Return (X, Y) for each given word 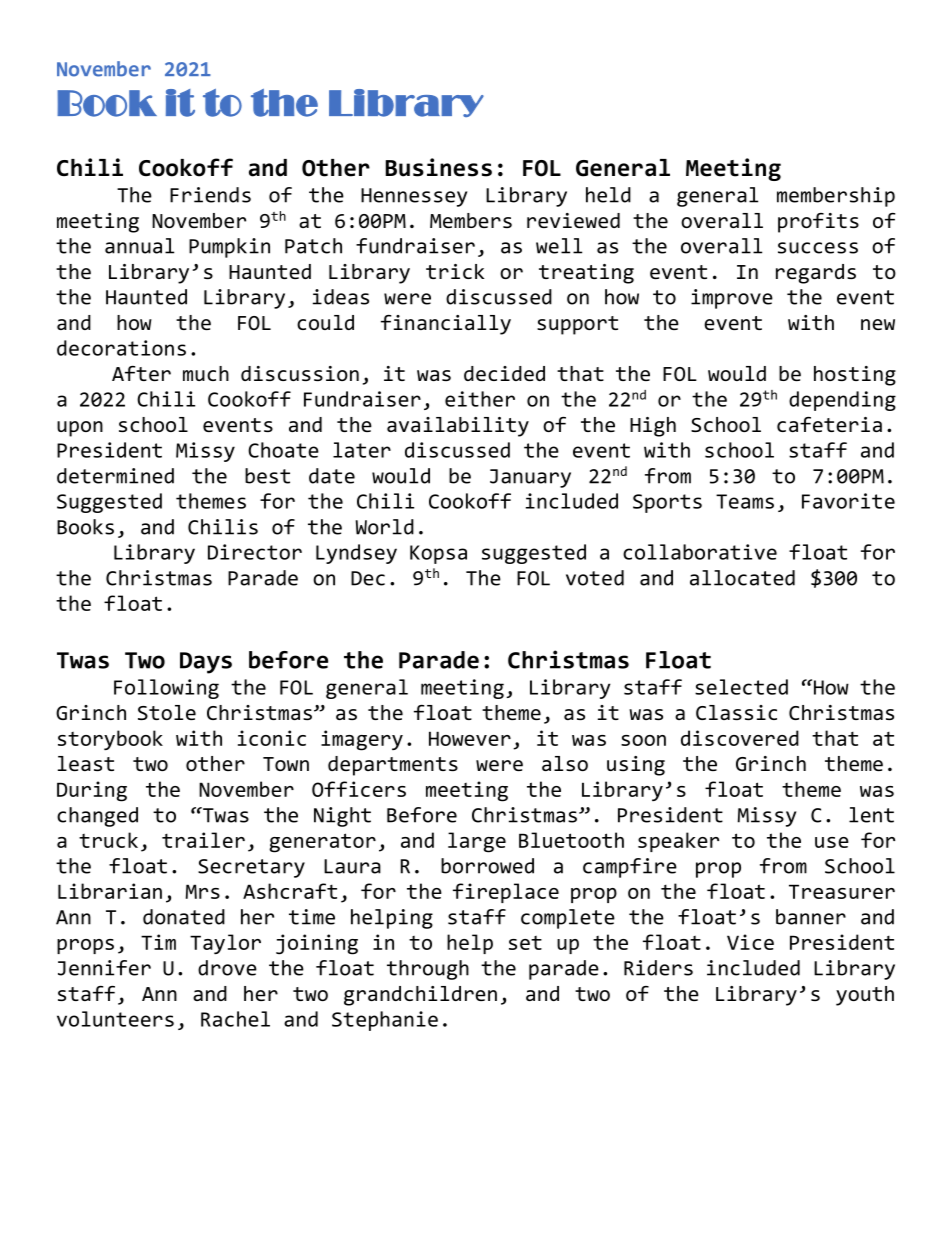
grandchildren (420, 996)
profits (818, 223)
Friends (210, 195)
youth (865, 996)
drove (227, 968)
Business (439, 167)
